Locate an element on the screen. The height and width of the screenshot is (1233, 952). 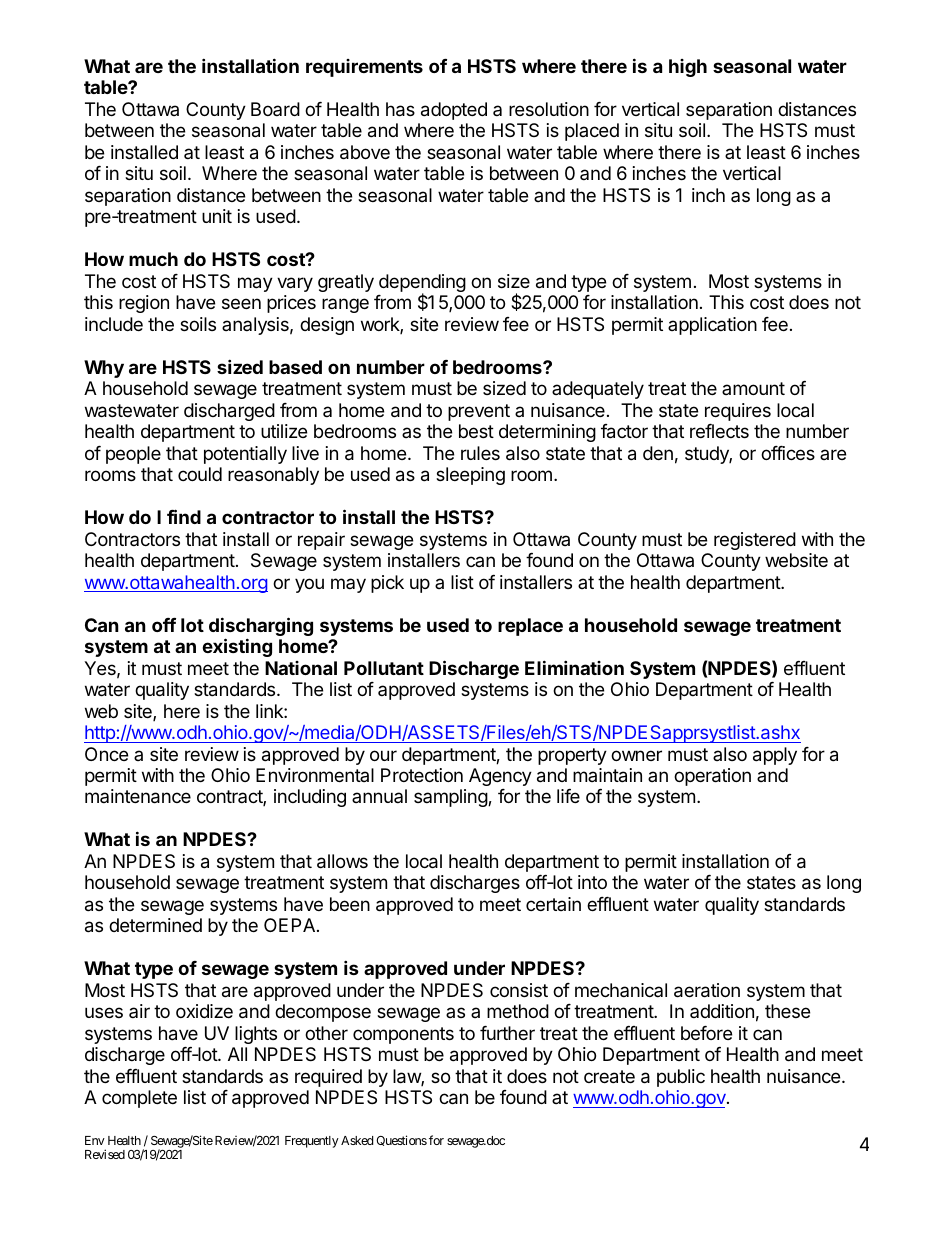
high is located at coordinates (688, 68).
